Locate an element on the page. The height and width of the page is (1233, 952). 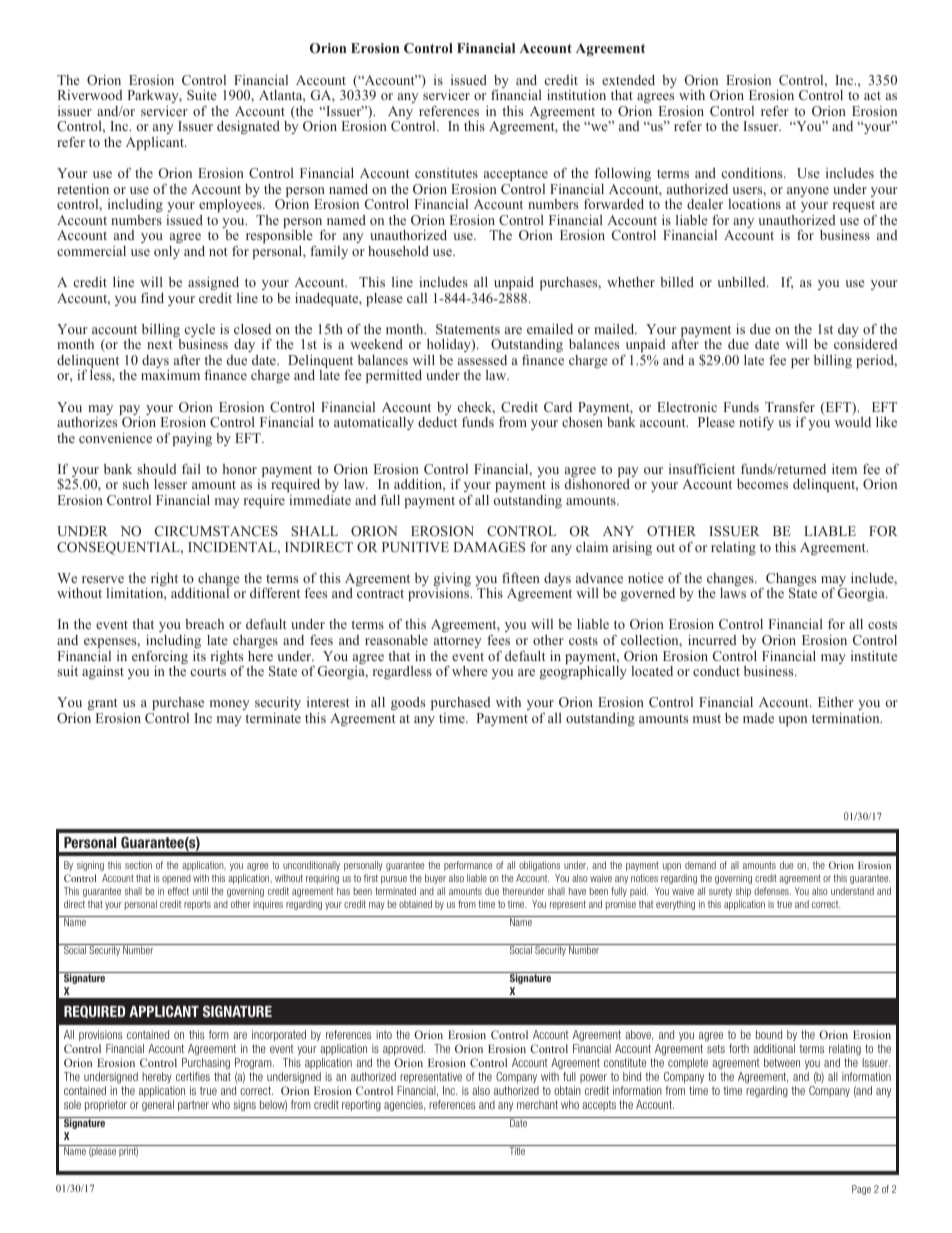
defenses is located at coordinates (772, 891).
